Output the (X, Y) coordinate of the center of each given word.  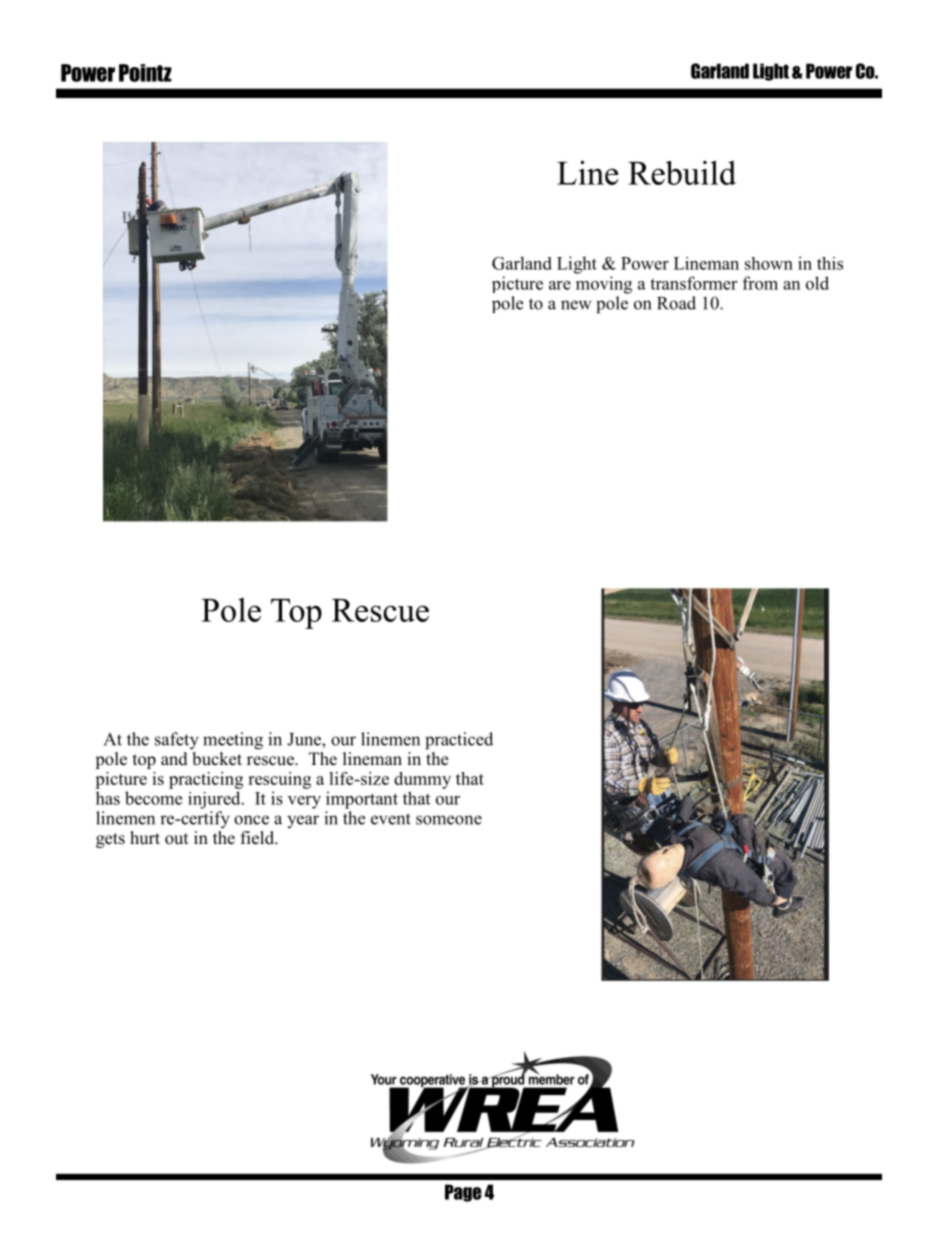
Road (676, 303)
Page (463, 1193)
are (560, 285)
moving (604, 285)
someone (449, 820)
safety (177, 741)
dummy (422, 780)
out (176, 839)
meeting (233, 741)
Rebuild (682, 172)
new (576, 305)
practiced (459, 741)
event (391, 819)
